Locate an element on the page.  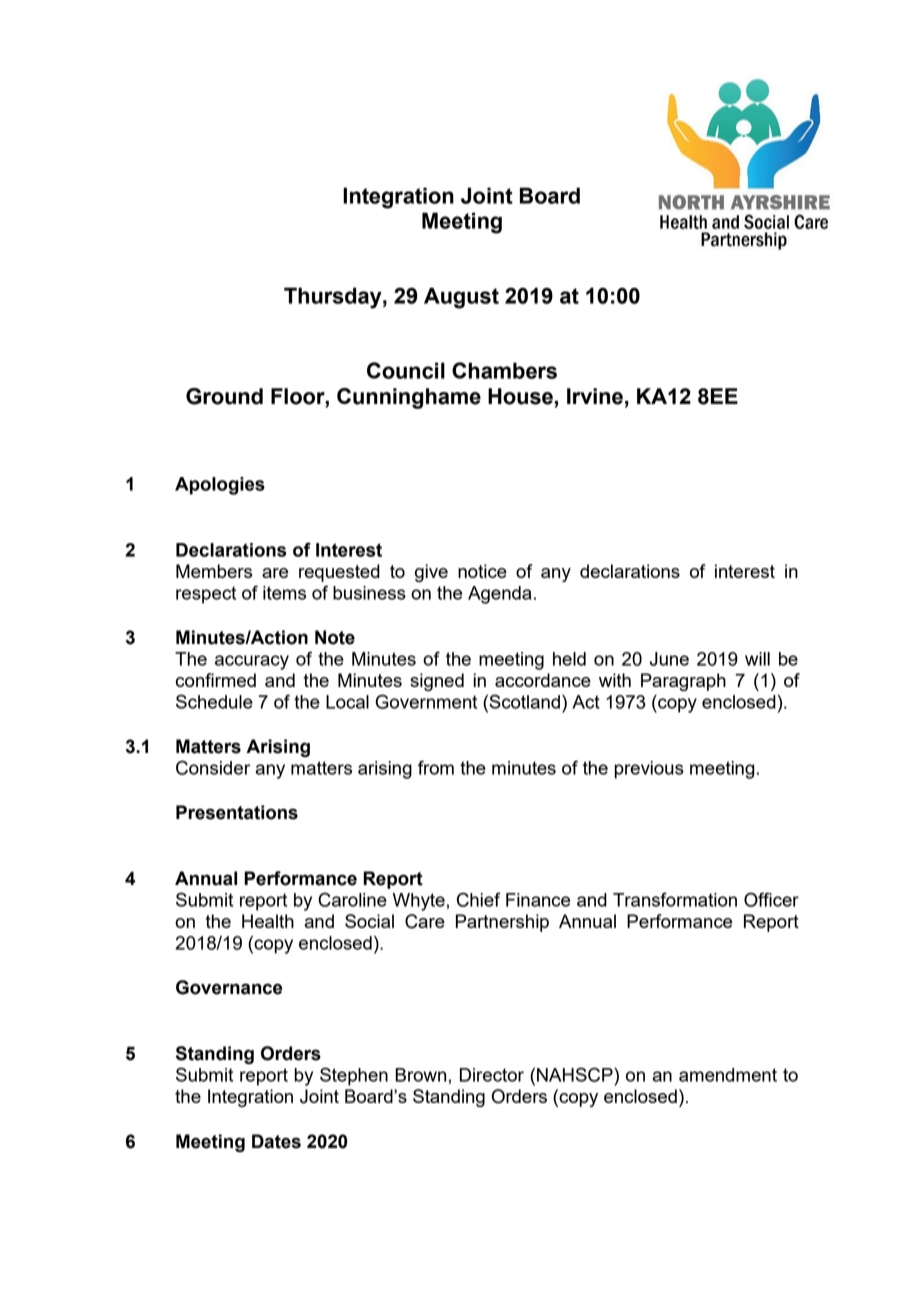
items is located at coordinates (284, 593).
